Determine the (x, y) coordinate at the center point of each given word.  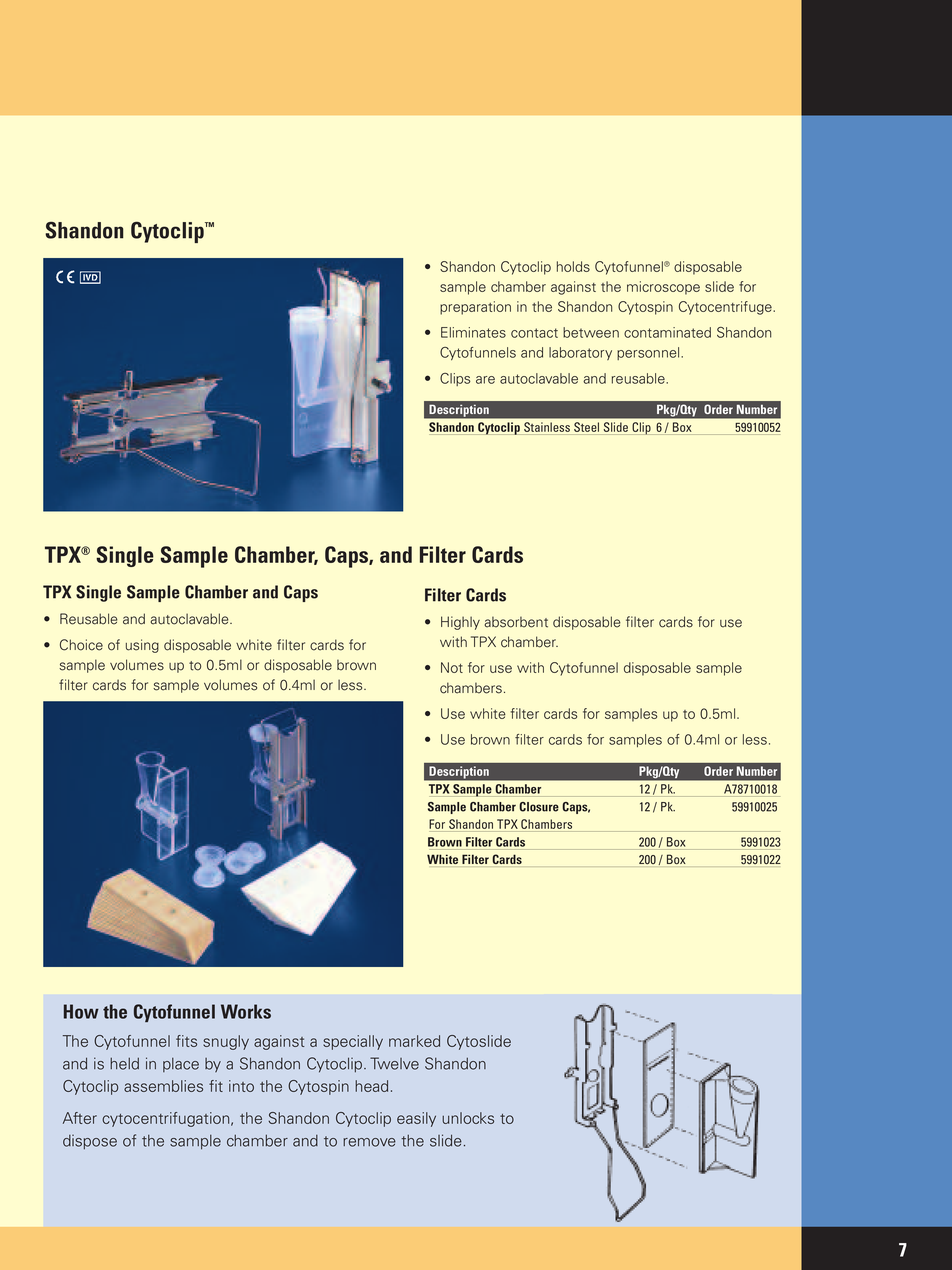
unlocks (468, 1118)
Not (452, 667)
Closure (539, 807)
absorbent (516, 622)
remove (369, 1142)
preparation (475, 308)
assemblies (163, 1086)
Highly (460, 623)
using (142, 646)
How (81, 1011)
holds (573, 266)
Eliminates (473, 332)
